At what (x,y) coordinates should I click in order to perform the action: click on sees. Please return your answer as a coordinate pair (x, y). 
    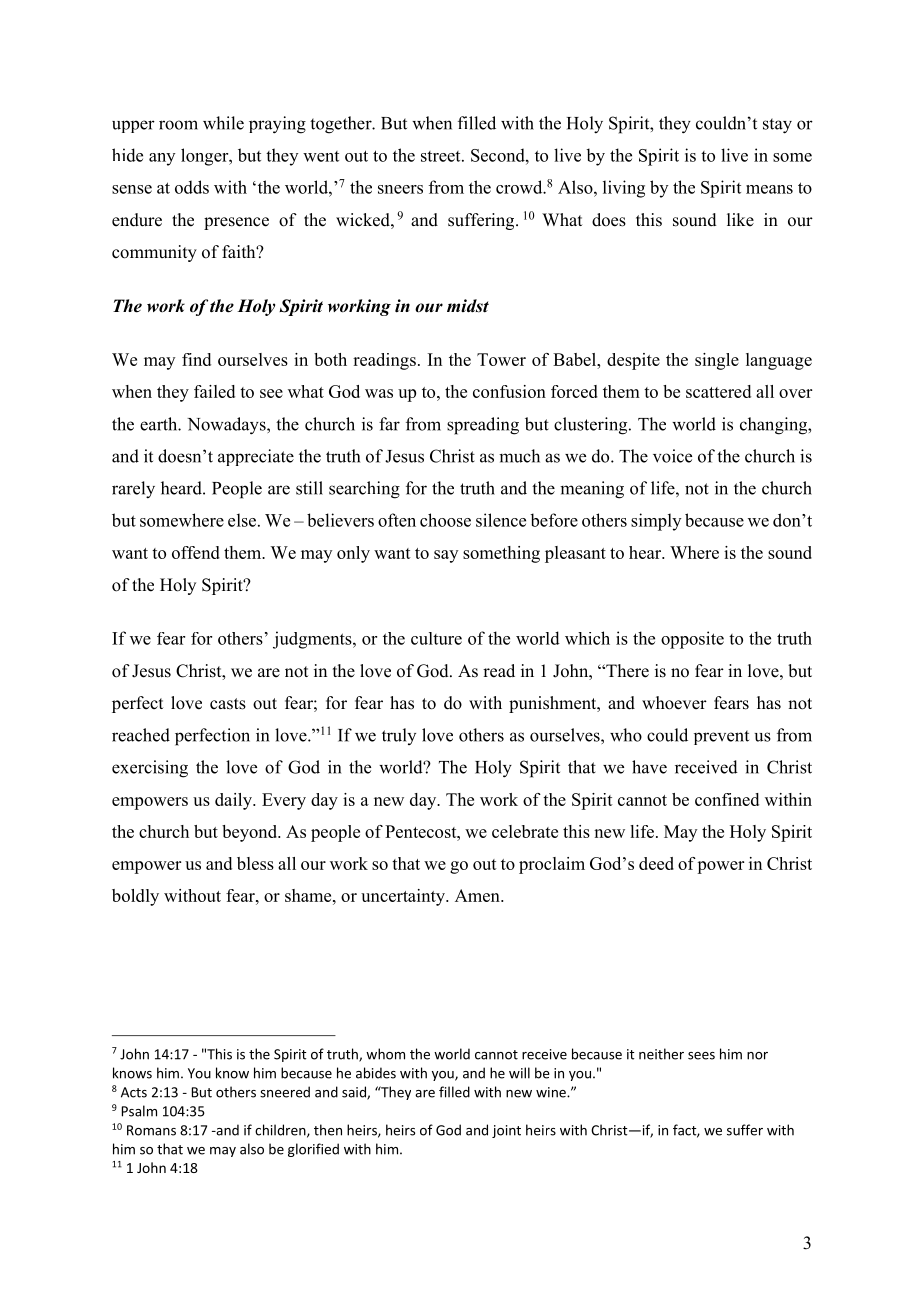
    Looking at the image, I should click on (701, 1056).
